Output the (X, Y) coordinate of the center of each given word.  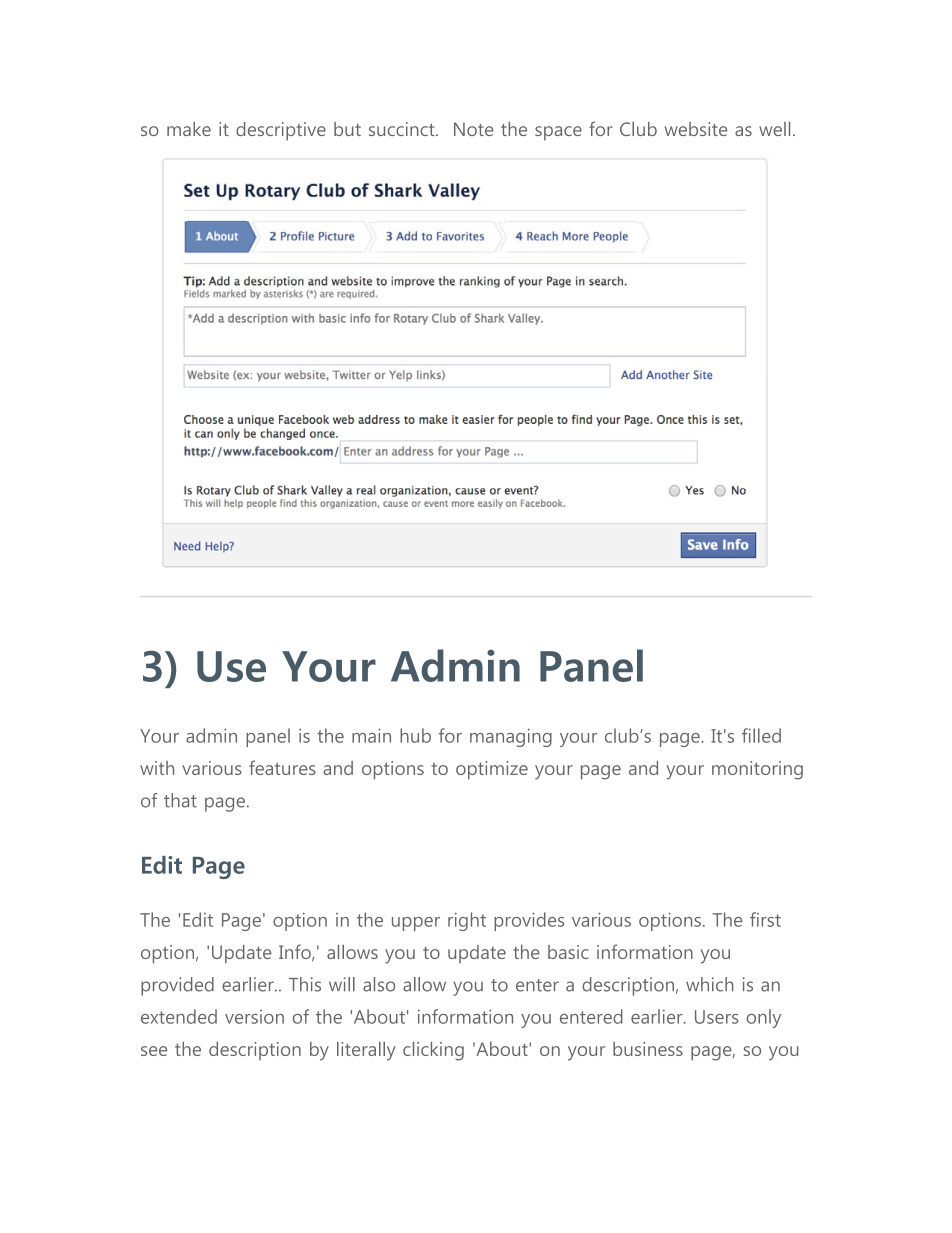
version (254, 1017)
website (696, 129)
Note (473, 129)
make (189, 129)
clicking (433, 1051)
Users (716, 1017)
